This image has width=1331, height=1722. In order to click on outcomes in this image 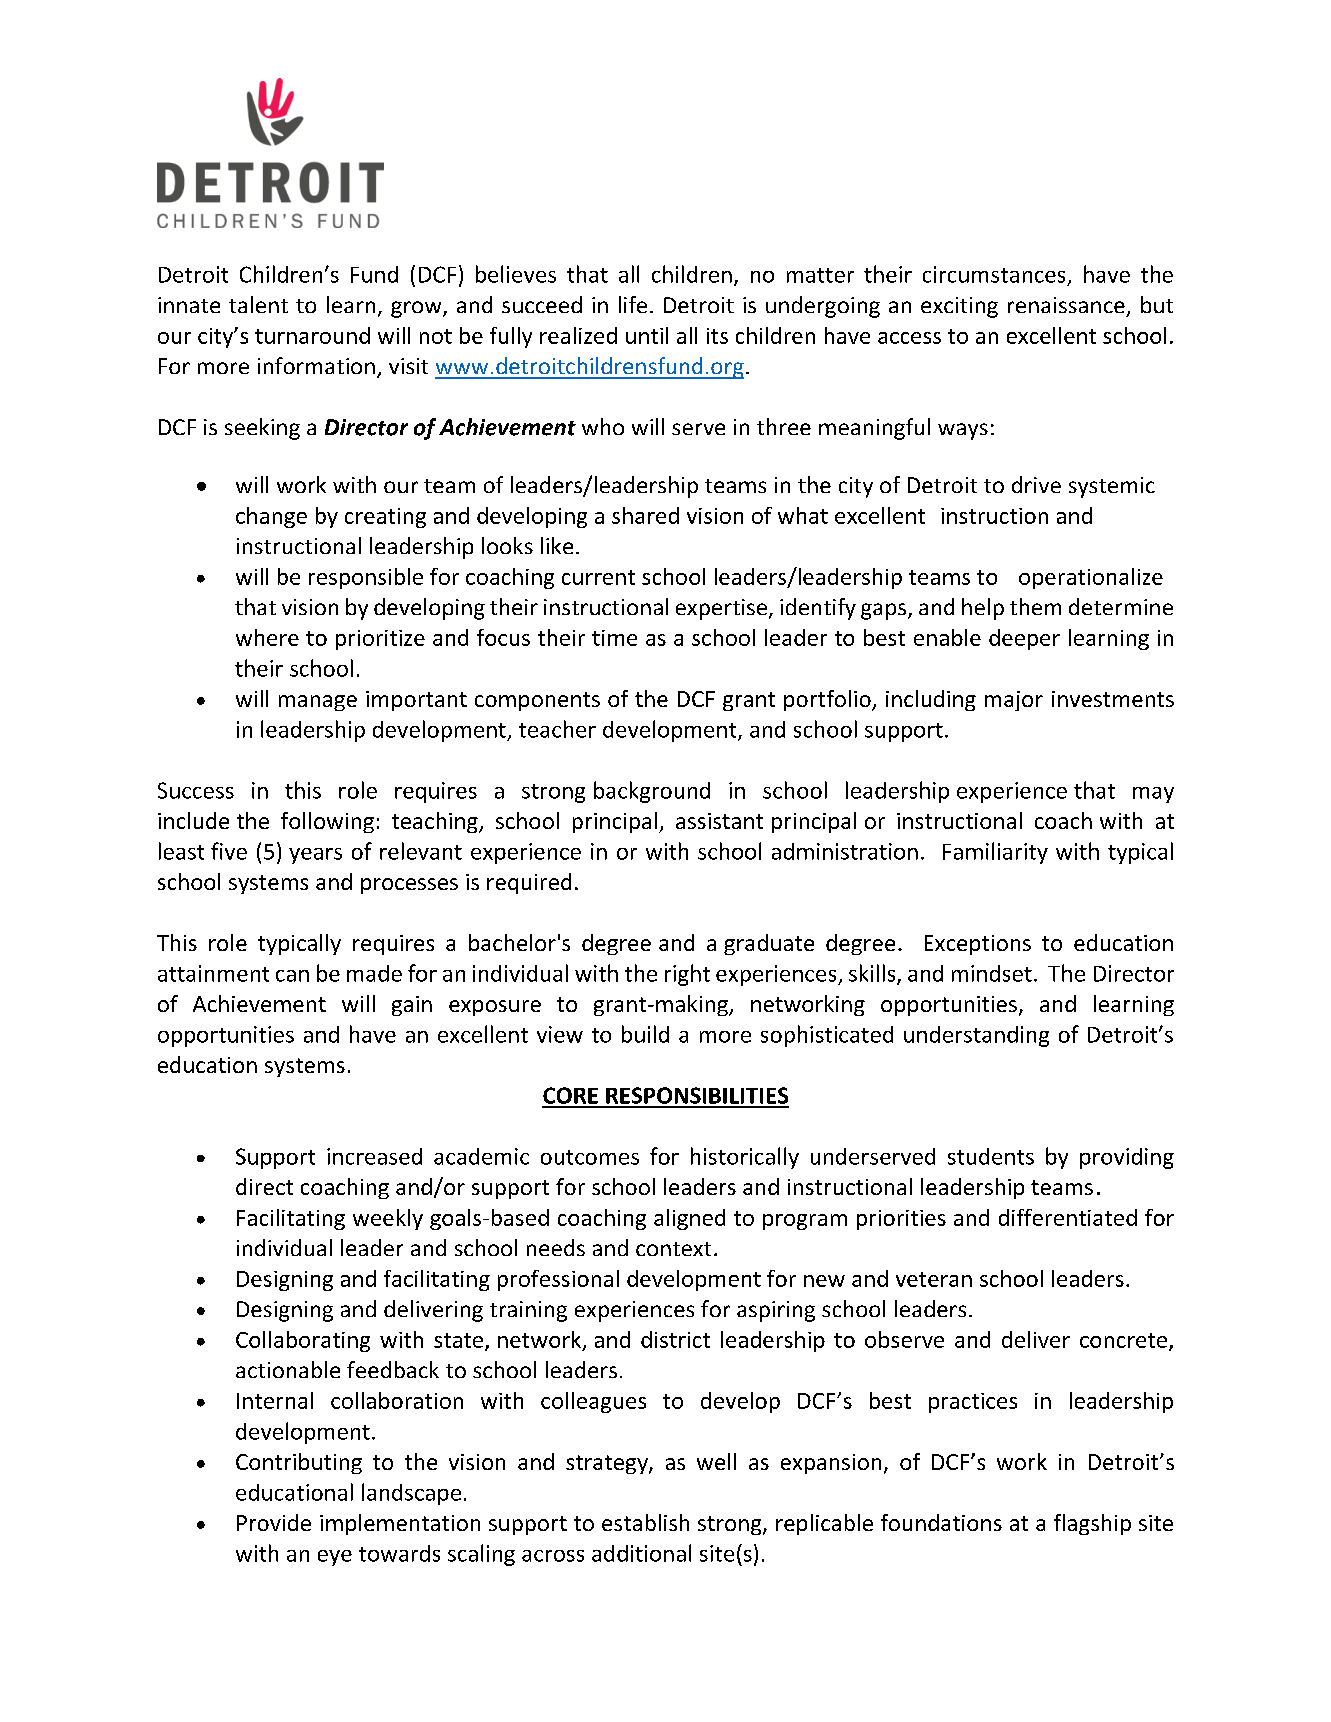, I will do `click(590, 1157)`.
